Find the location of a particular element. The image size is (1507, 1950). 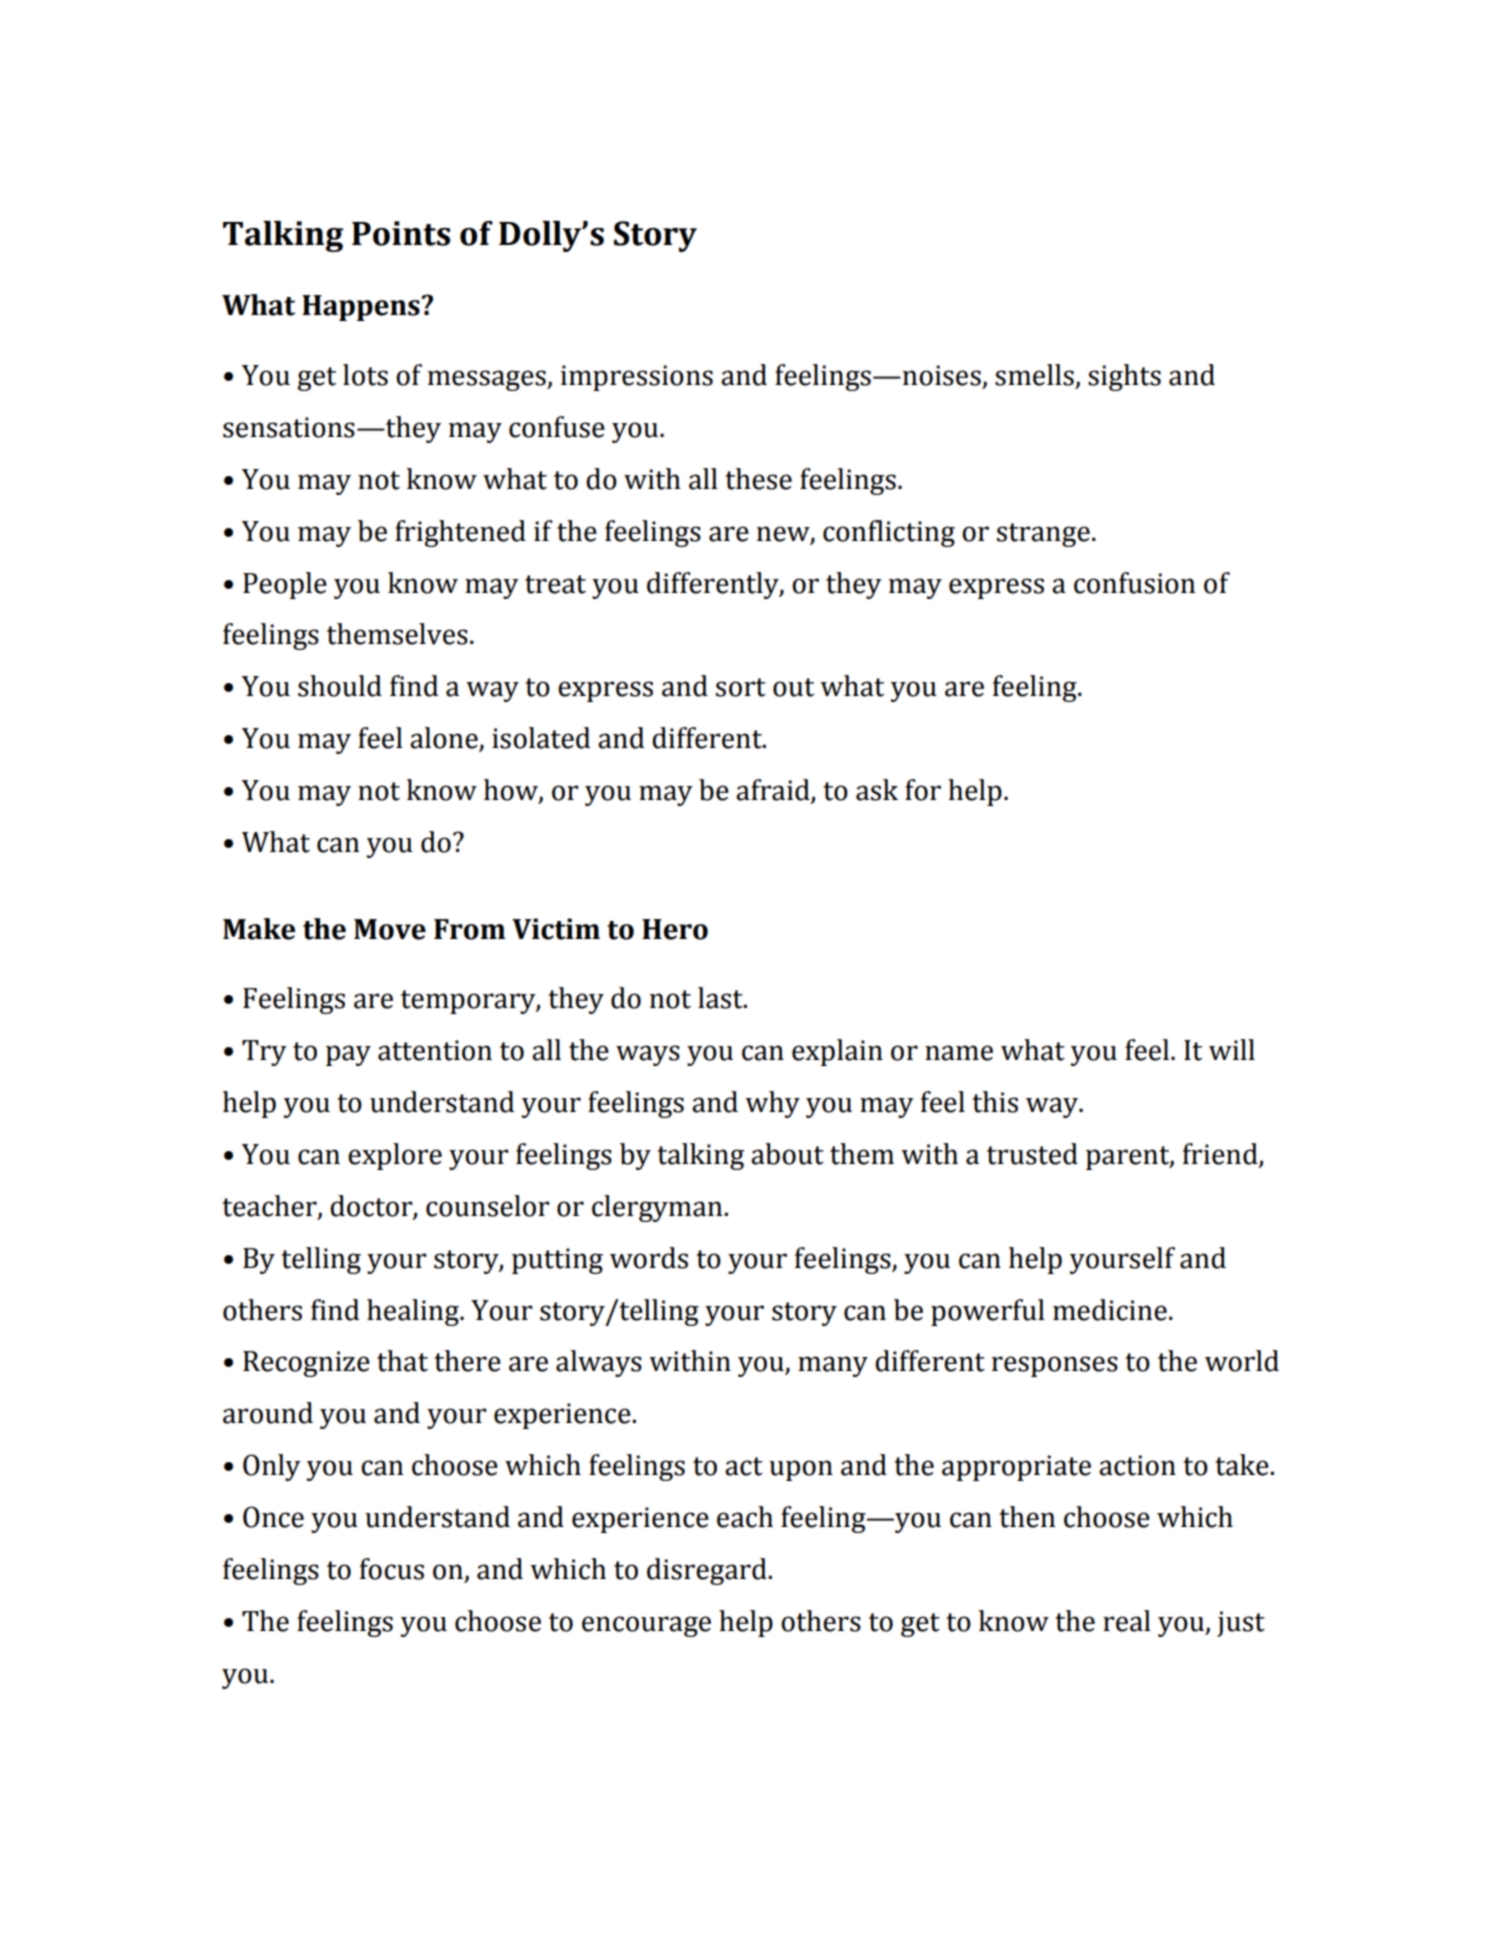

focus is located at coordinates (392, 1569).
